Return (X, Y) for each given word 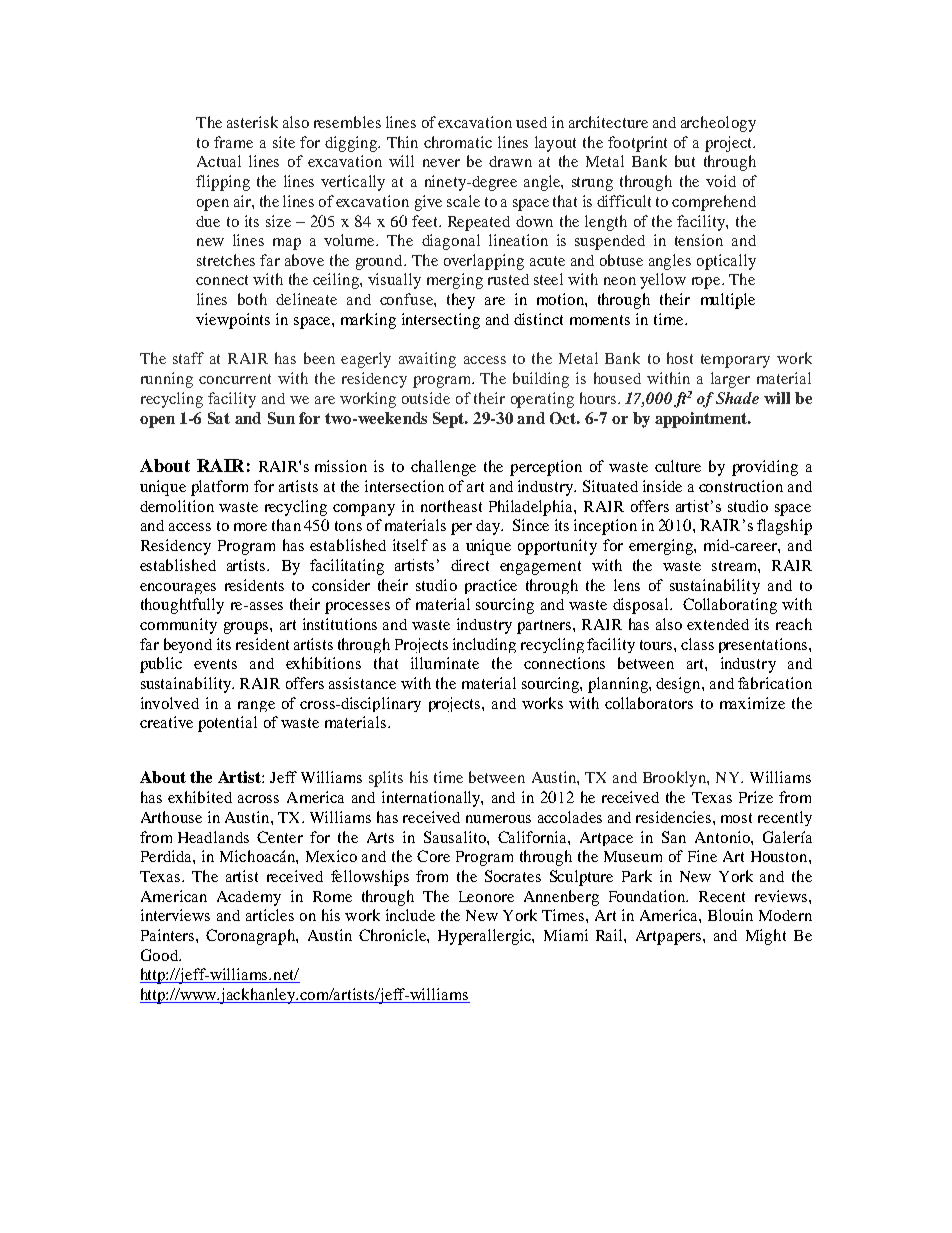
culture (678, 466)
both (252, 299)
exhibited (200, 797)
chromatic (458, 142)
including (484, 645)
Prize (756, 797)
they (461, 301)
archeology (718, 124)
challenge (443, 468)
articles (270, 915)
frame (233, 142)
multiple (728, 301)
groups (247, 628)
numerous (498, 819)
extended (718, 624)
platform (219, 488)
